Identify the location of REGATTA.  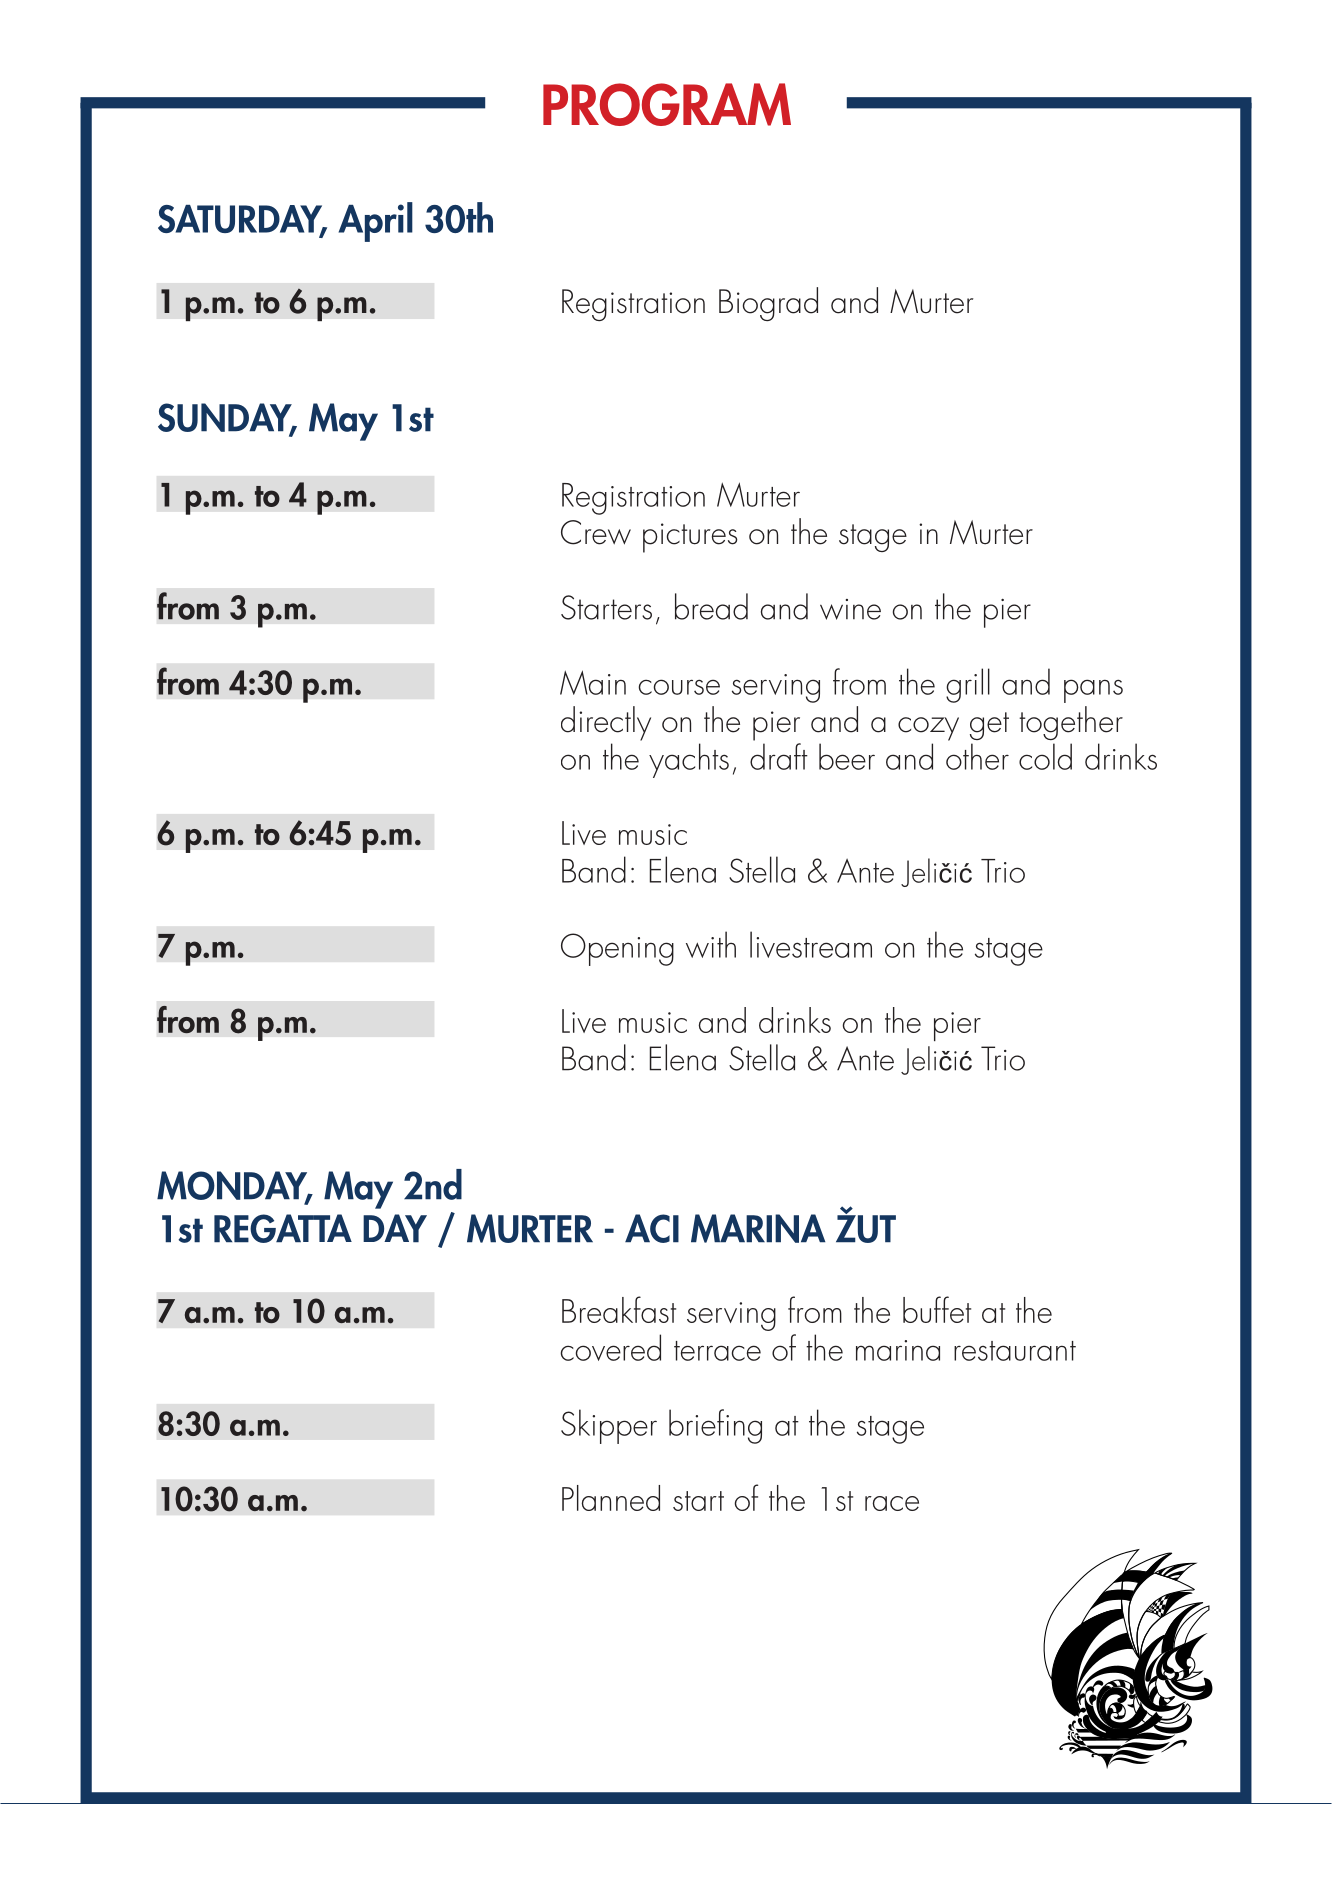
(283, 1228).
